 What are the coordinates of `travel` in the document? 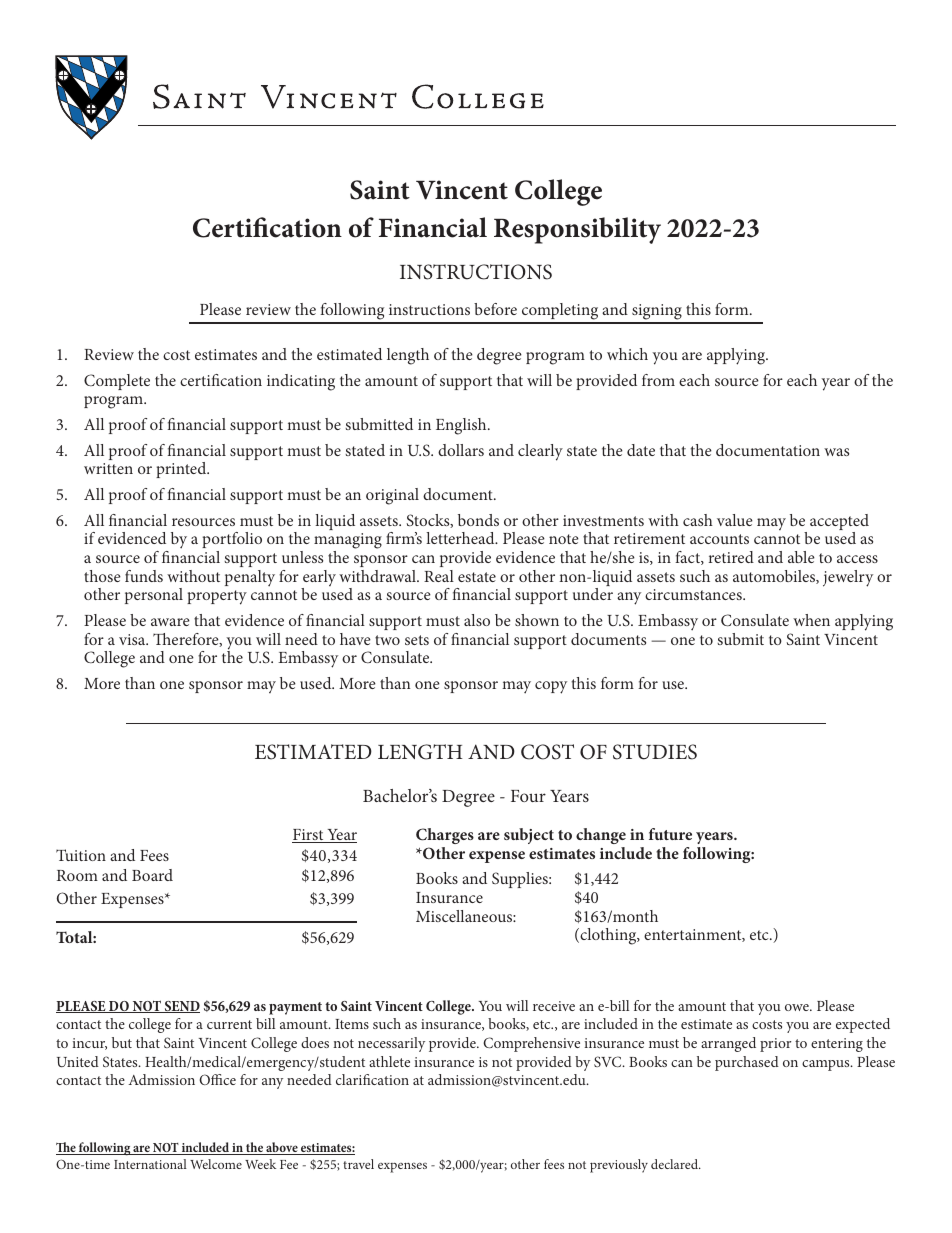 It's located at (358, 1164).
